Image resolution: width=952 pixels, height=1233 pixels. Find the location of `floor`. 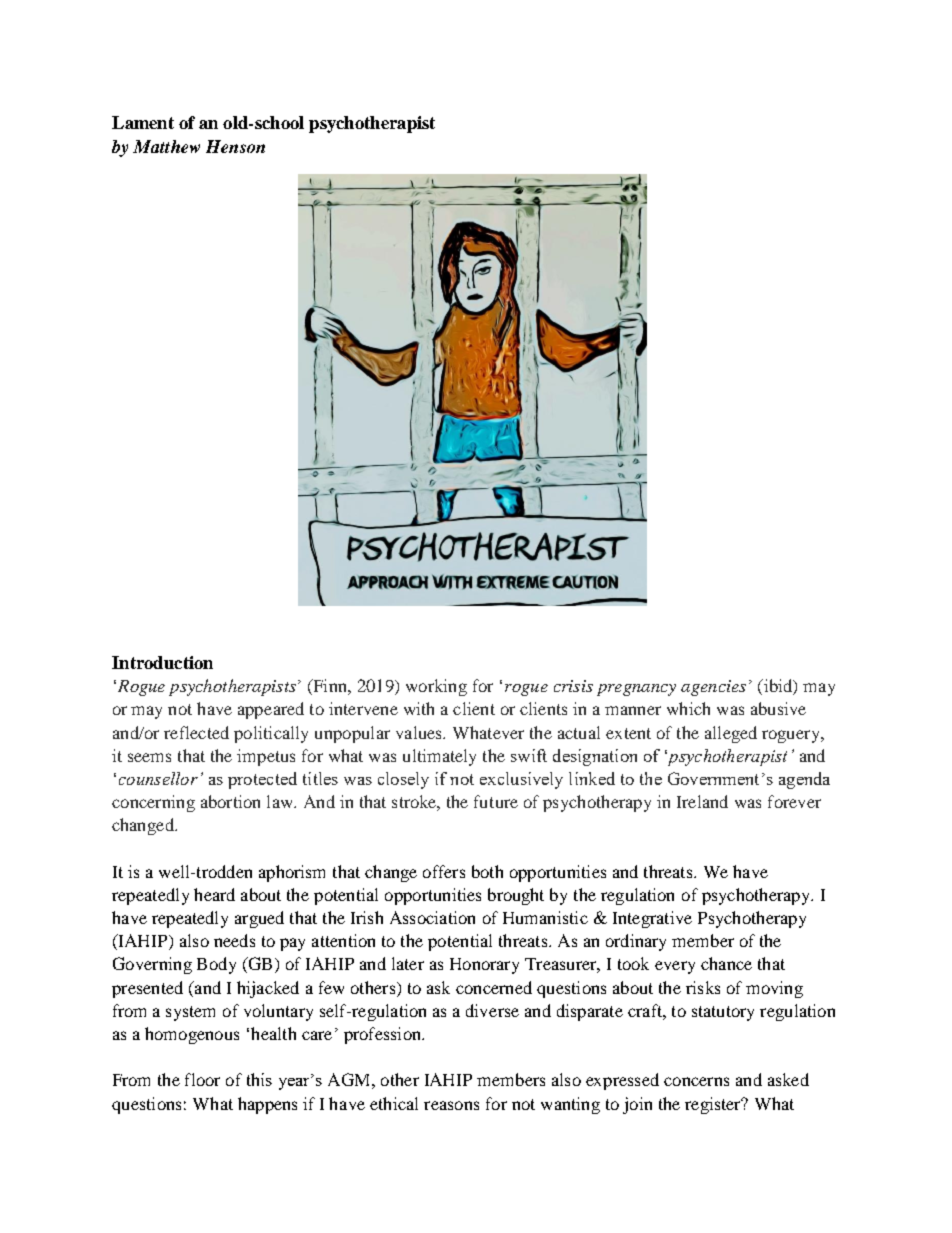

floor is located at coordinates (202, 1079).
